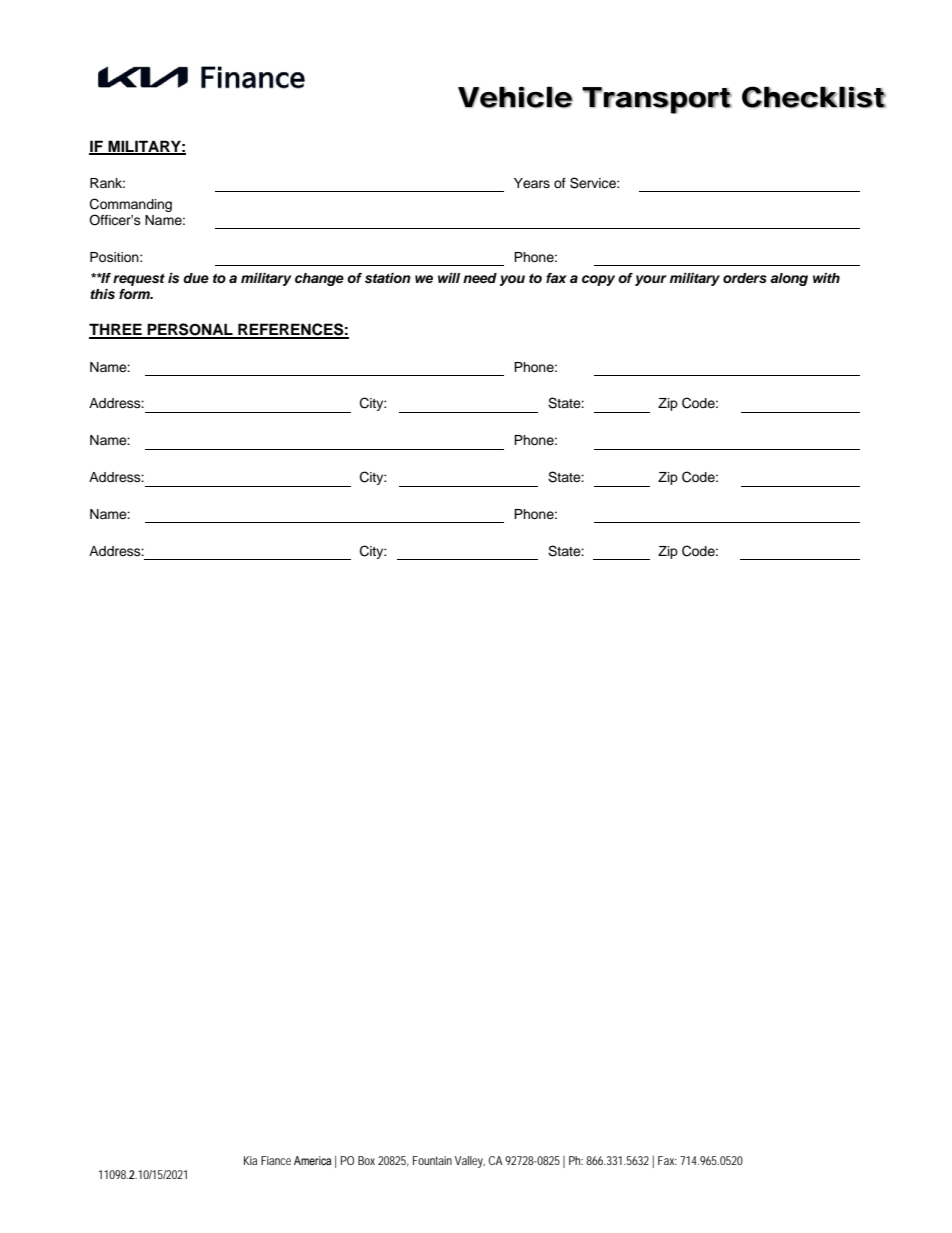  I want to click on Commanding, so click(131, 206).
